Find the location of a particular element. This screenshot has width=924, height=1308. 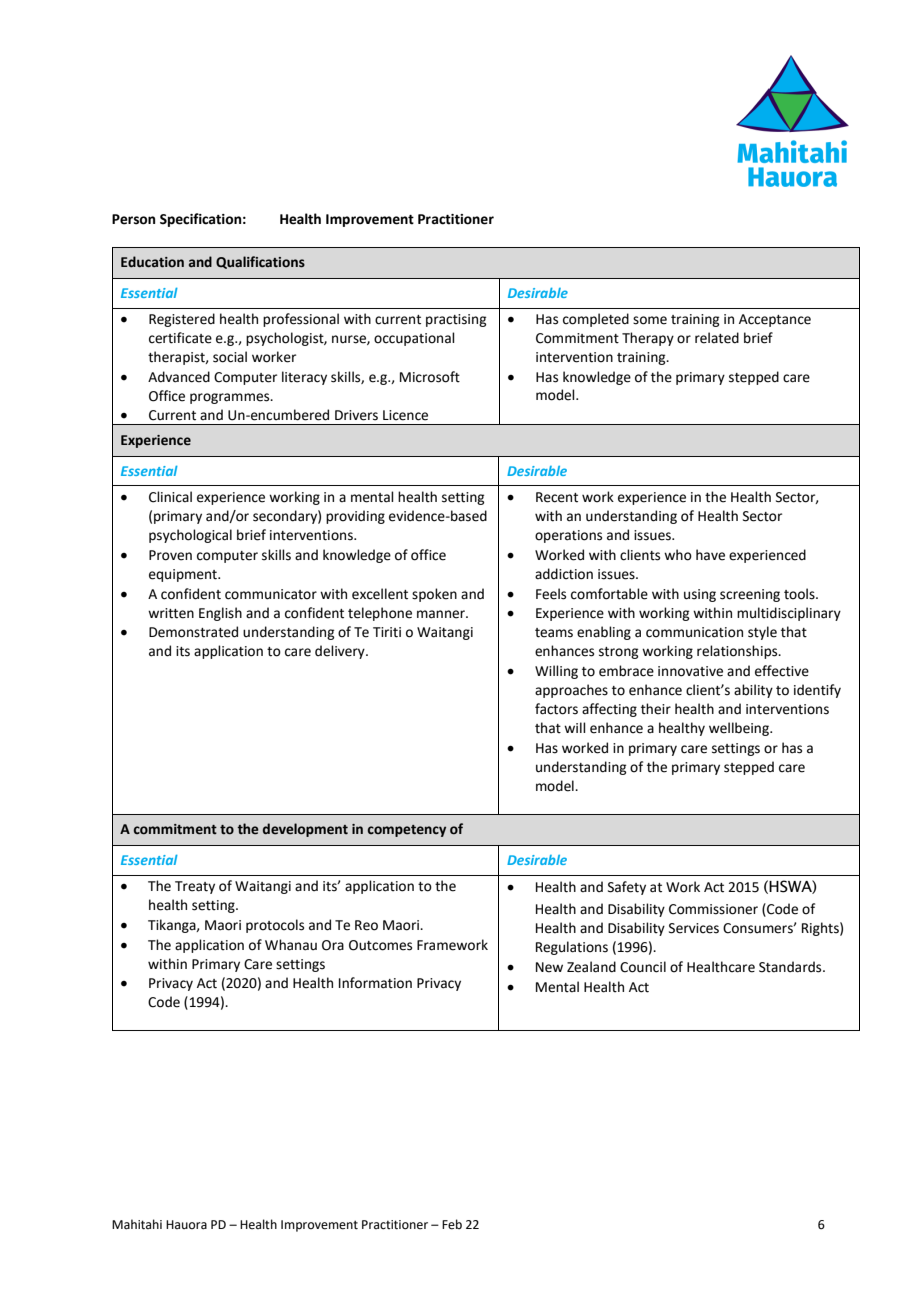

Qualifications is located at coordinates (260, 262).
